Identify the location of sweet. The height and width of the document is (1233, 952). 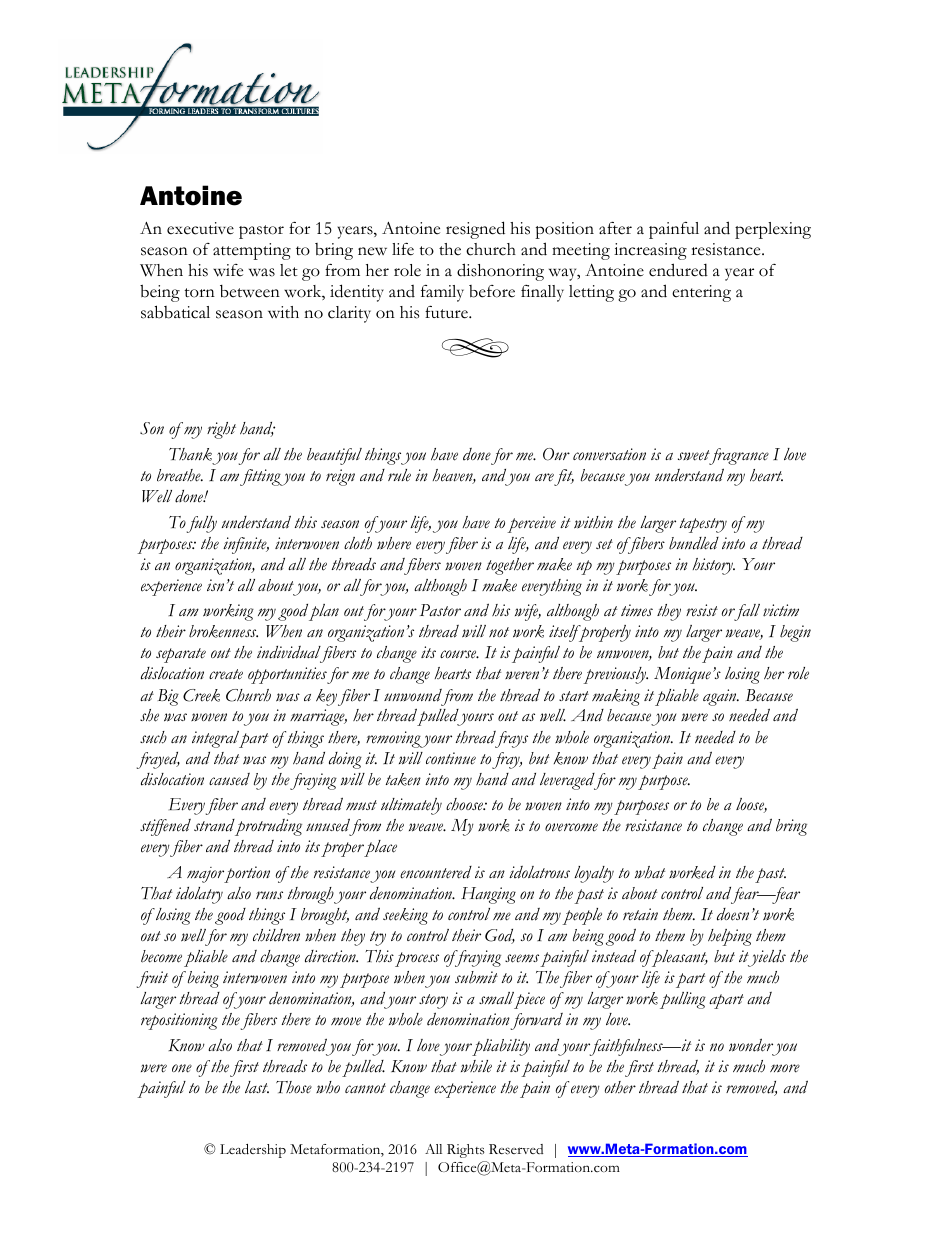
(694, 455).
